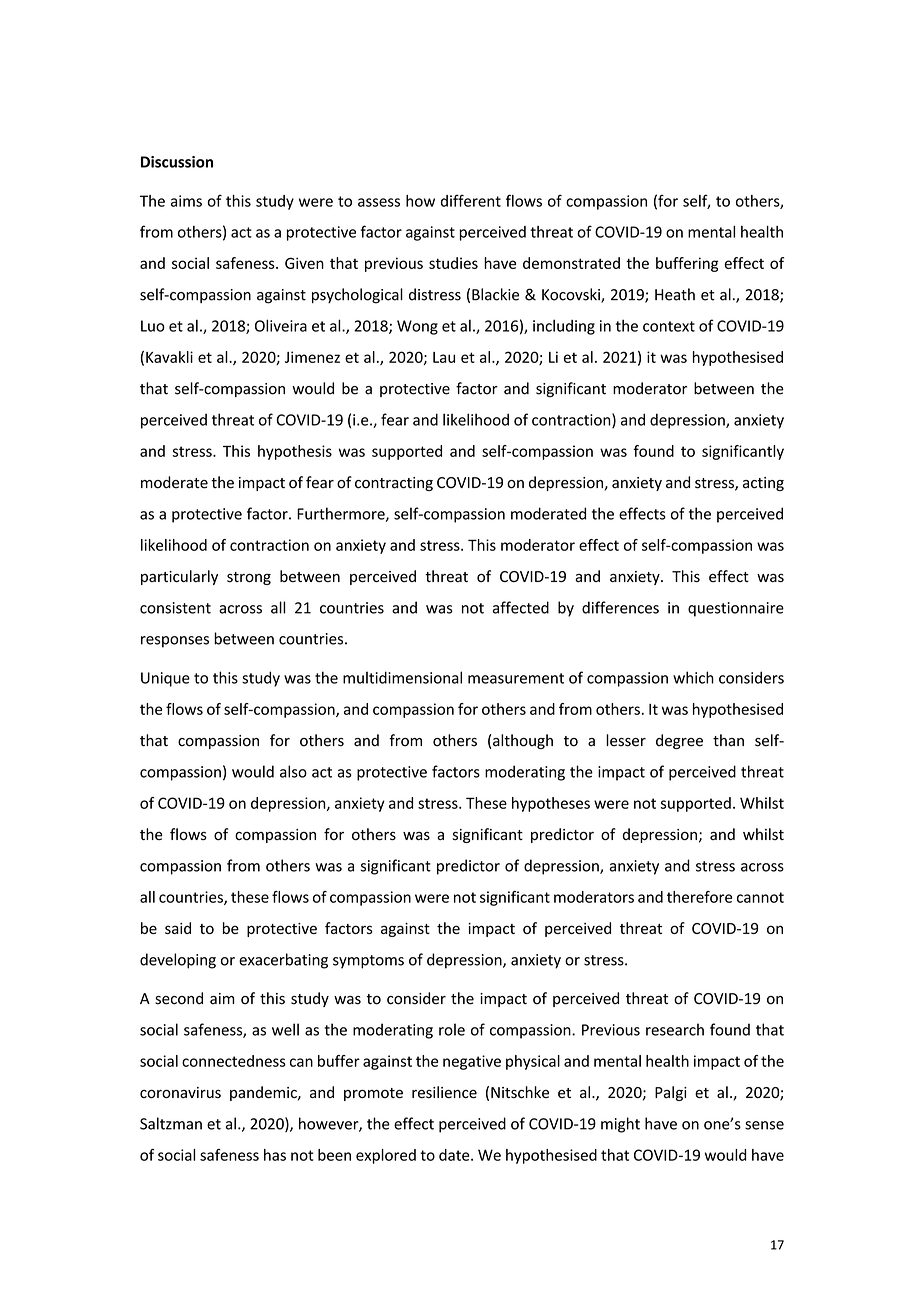 This image has width=924, height=1308. What do you see at coordinates (455, 1155) in the image?
I see `date` at bounding box center [455, 1155].
